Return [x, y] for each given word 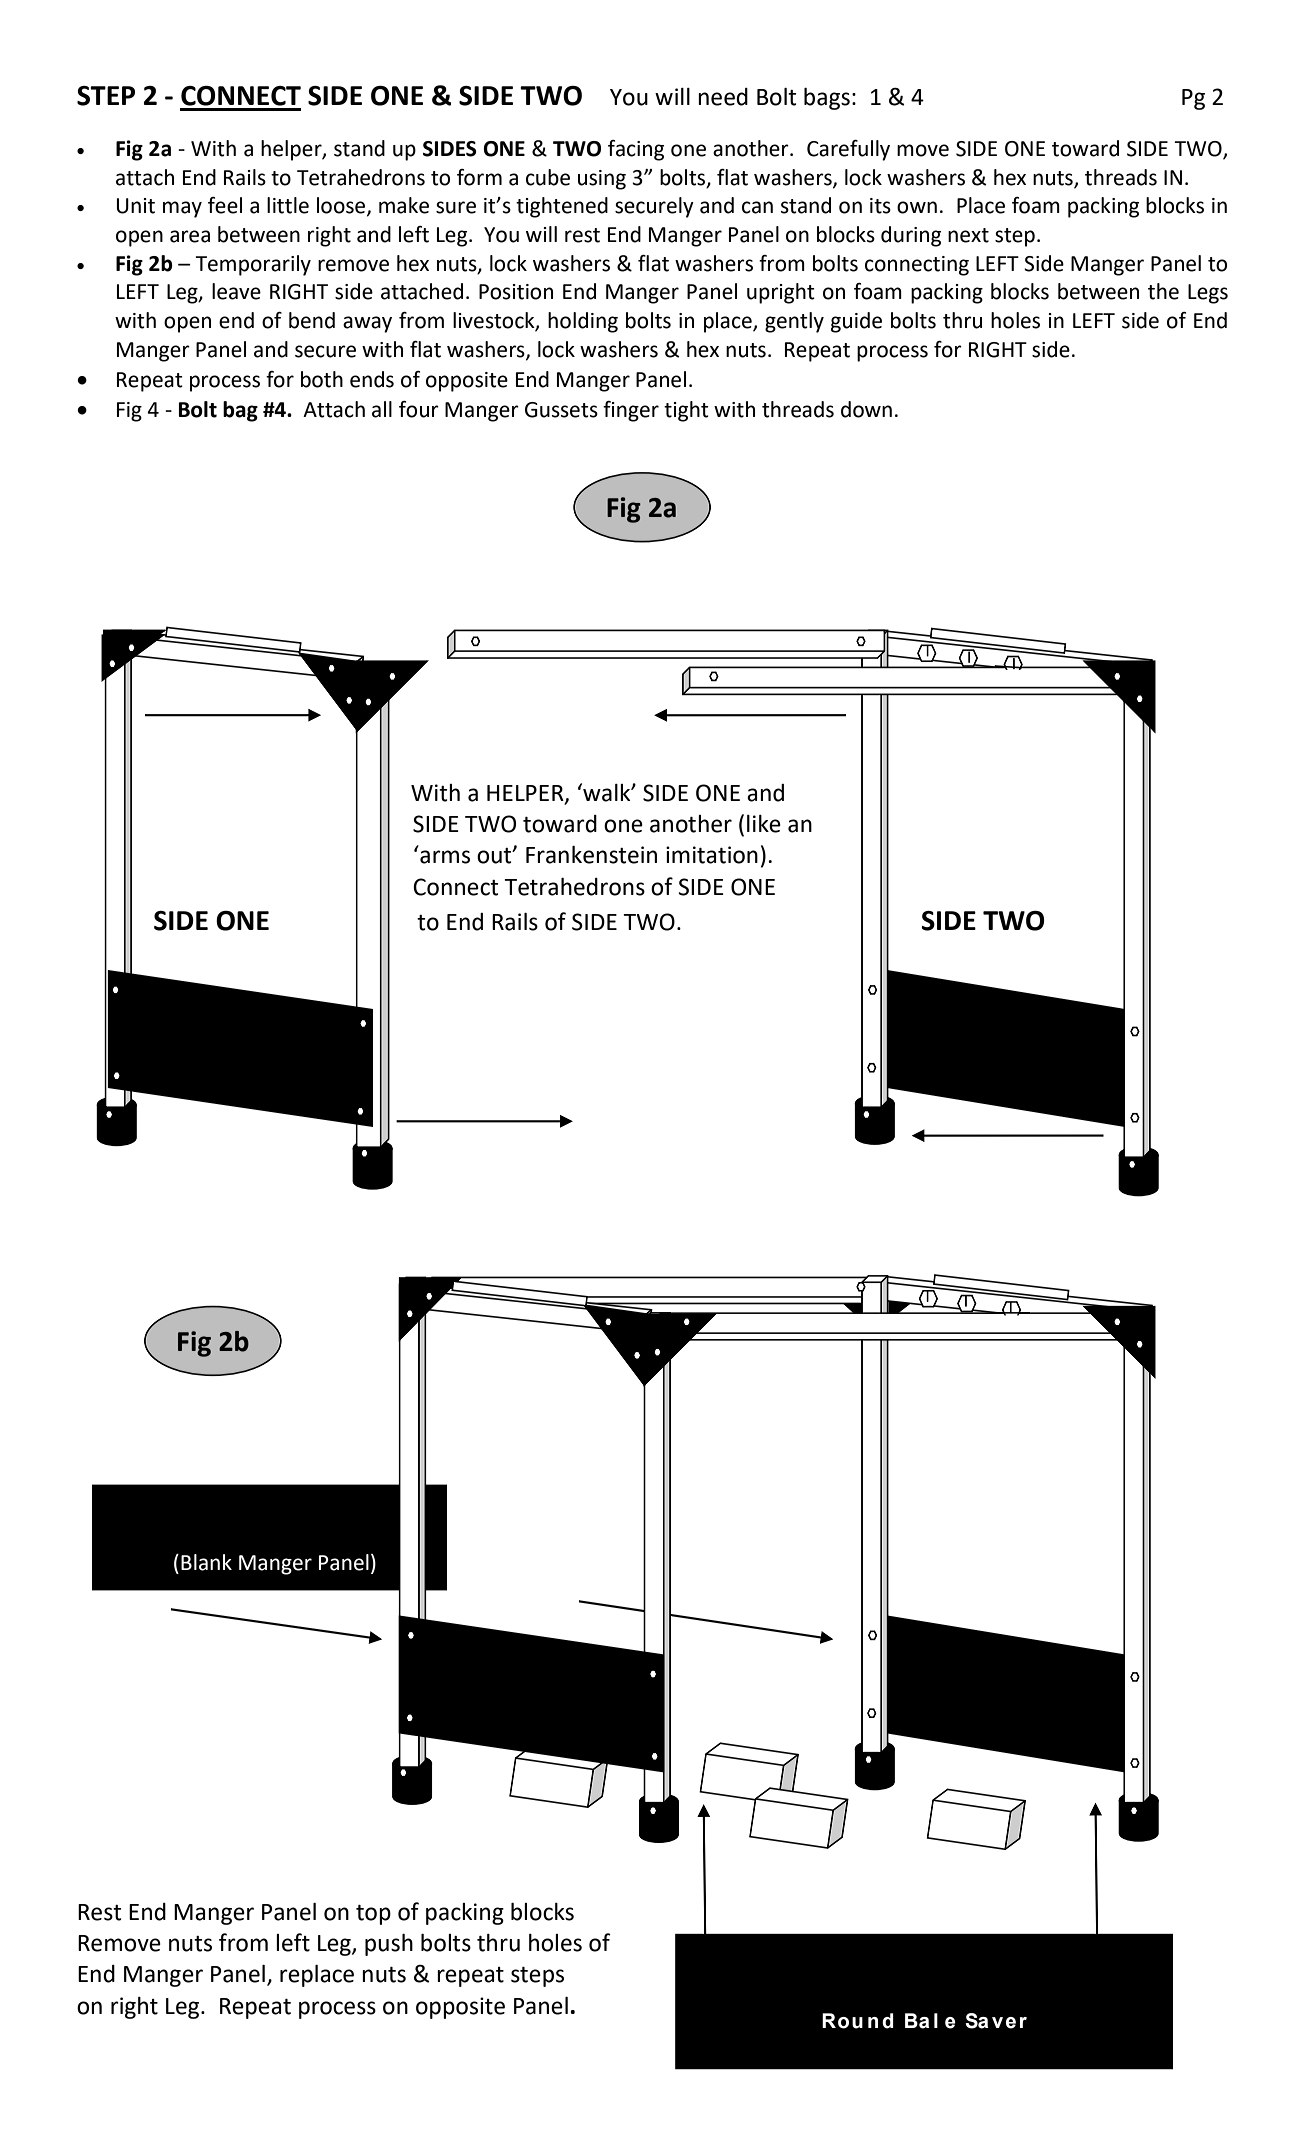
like [764, 824]
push [389, 1945]
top [373, 1915]
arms [445, 857]
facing [636, 150]
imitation [712, 855]
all [382, 409]
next [968, 235]
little [288, 205]
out [495, 856]
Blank [206, 1562]
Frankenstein [591, 855]
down [866, 409]
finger [631, 411]
